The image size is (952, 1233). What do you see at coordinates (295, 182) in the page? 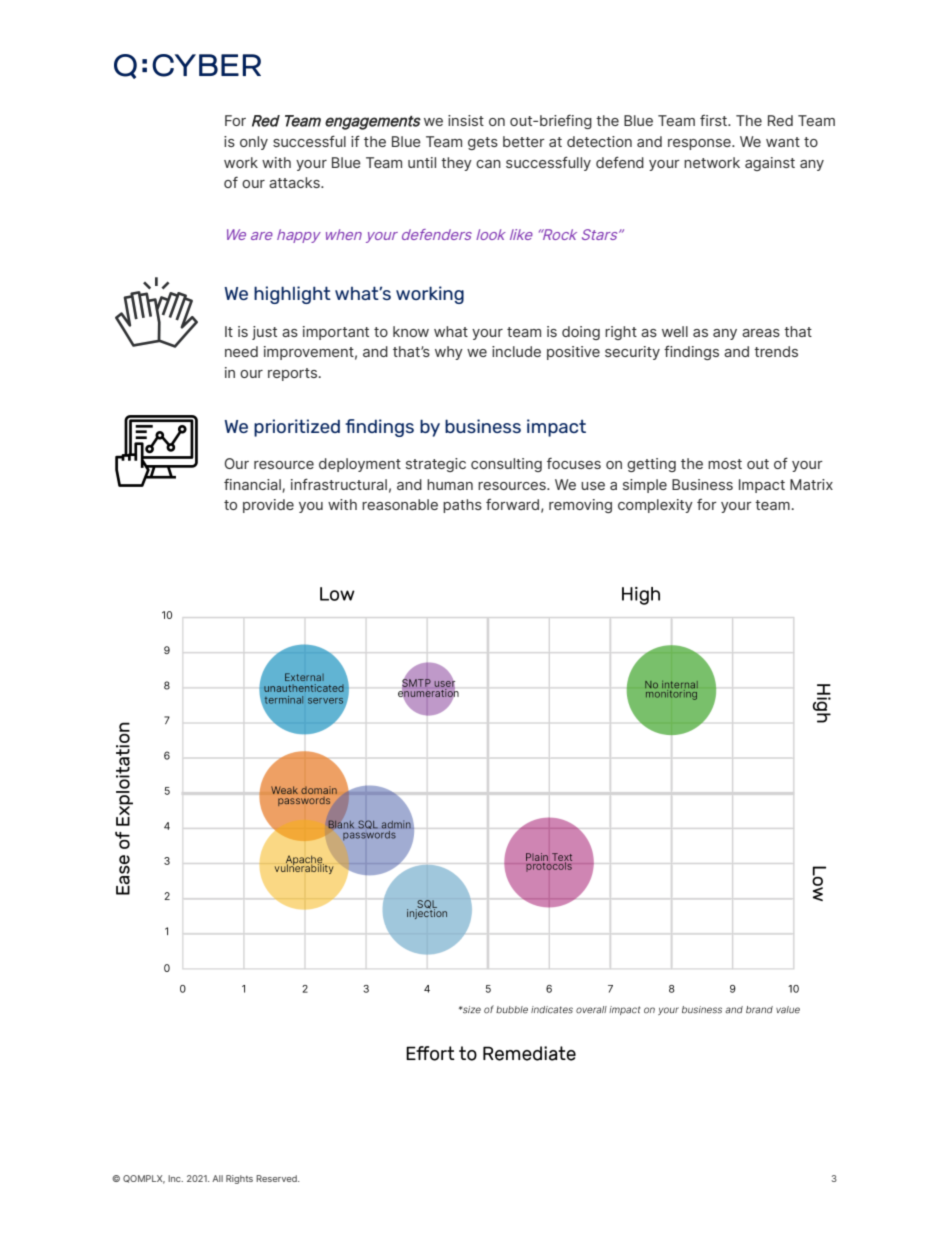
I see `attacks` at bounding box center [295, 182].
